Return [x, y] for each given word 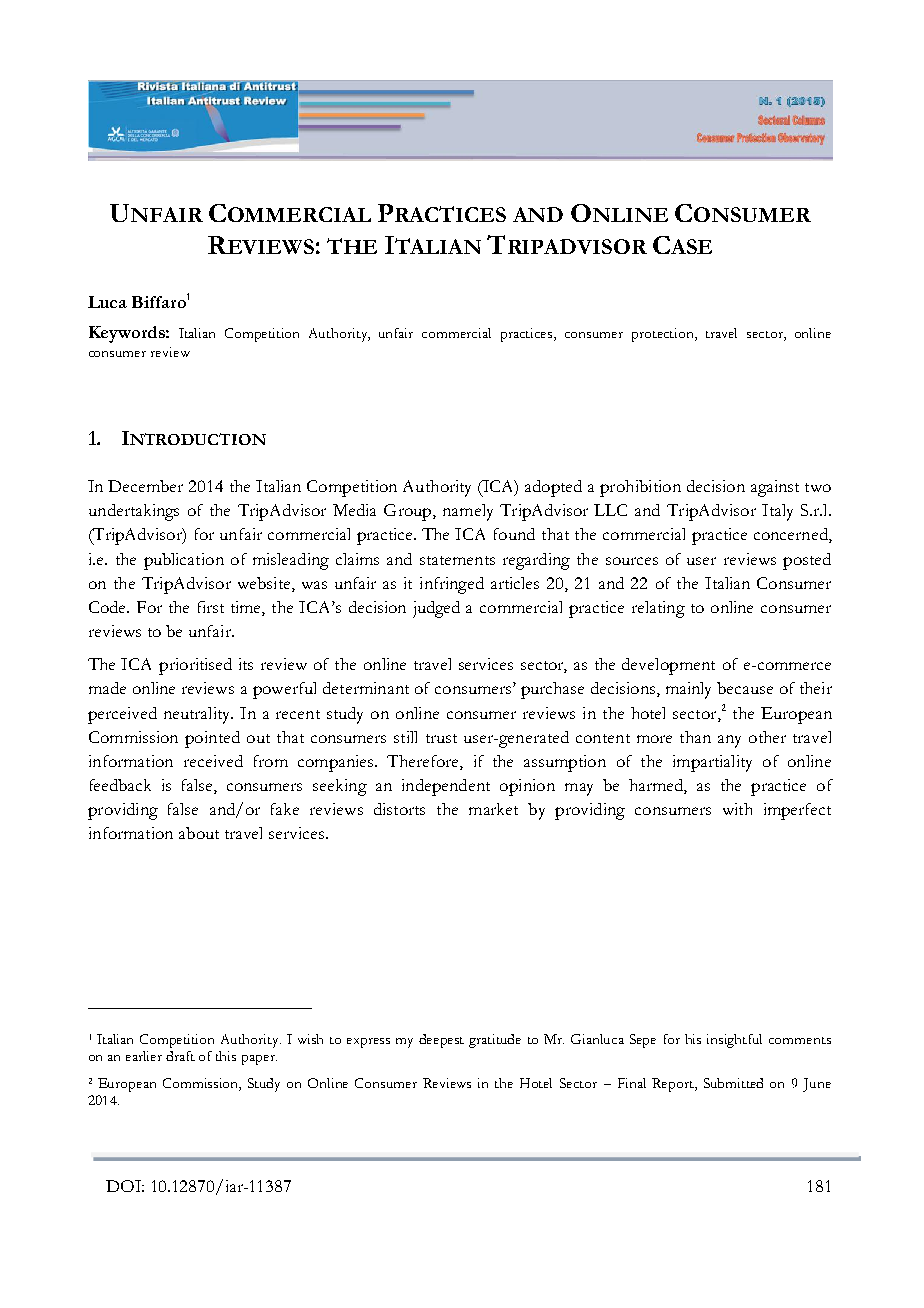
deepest [441, 1041]
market [493, 809]
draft [180, 1056]
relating [658, 609]
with [737, 809]
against [775, 488]
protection [664, 335]
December [145, 486]
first [211, 607]
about [199, 833]
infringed [452, 585]
